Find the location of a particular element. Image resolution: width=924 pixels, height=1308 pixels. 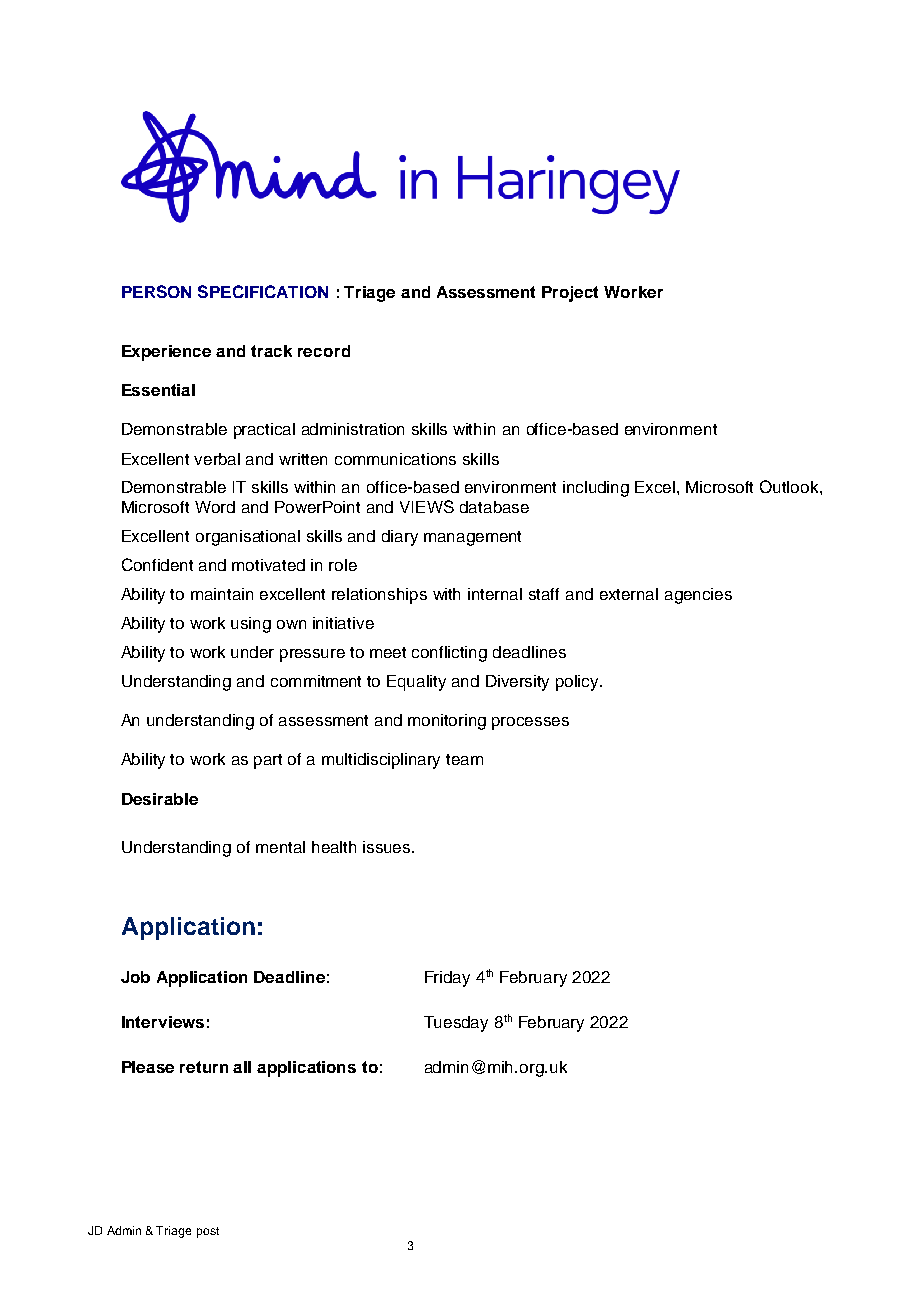

multidisciplinary is located at coordinates (381, 761).
